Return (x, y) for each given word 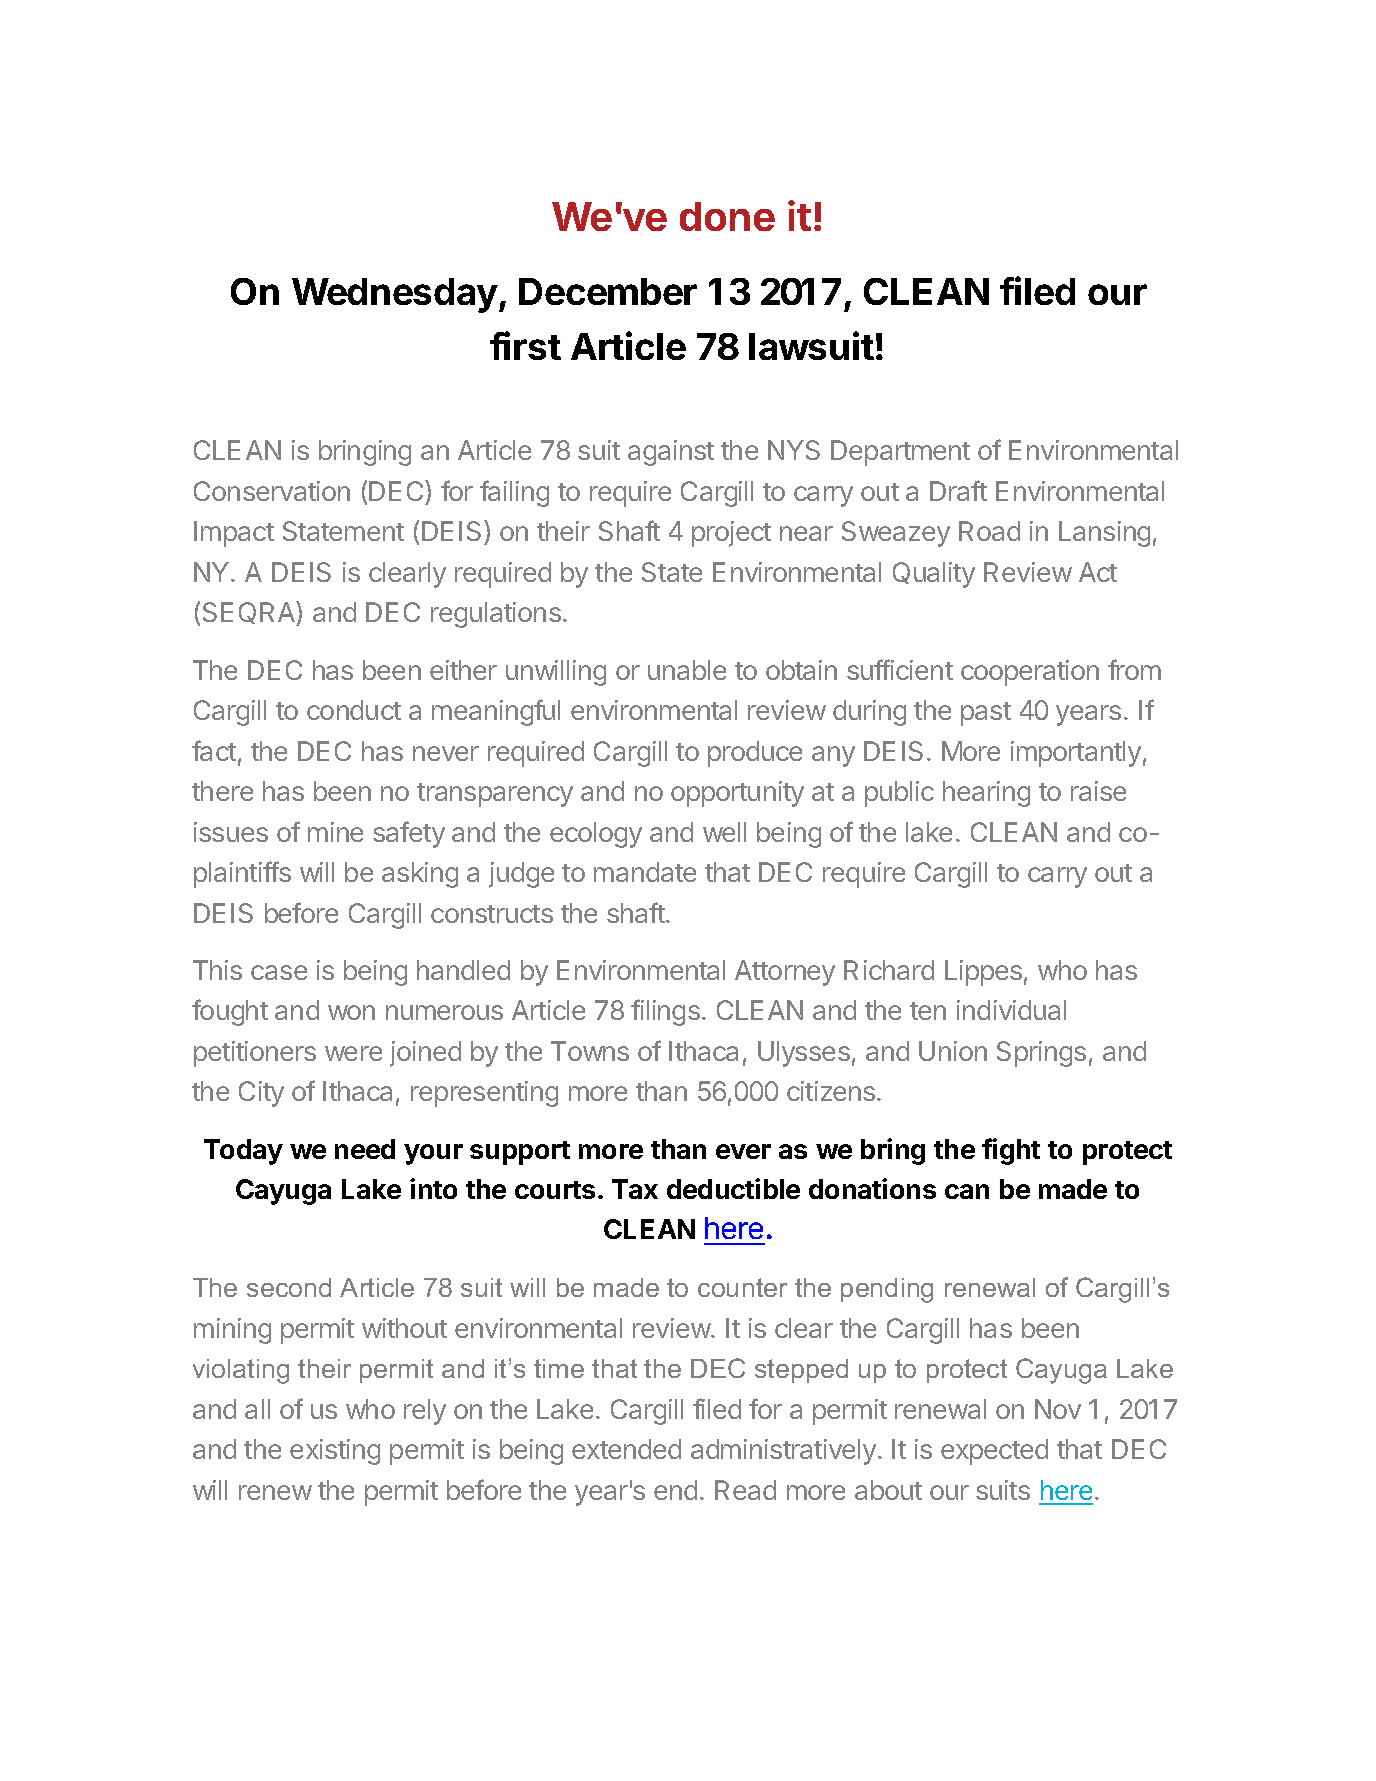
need (365, 1149)
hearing (986, 794)
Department (900, 453)
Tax (635, 1189)
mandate (645, 872)
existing (335, 1452)
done (727, 216)
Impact (234, 534)
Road (989, 531)
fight (1011, 1151)
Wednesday (395, 295)
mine (335, 832)
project (731, 534)
